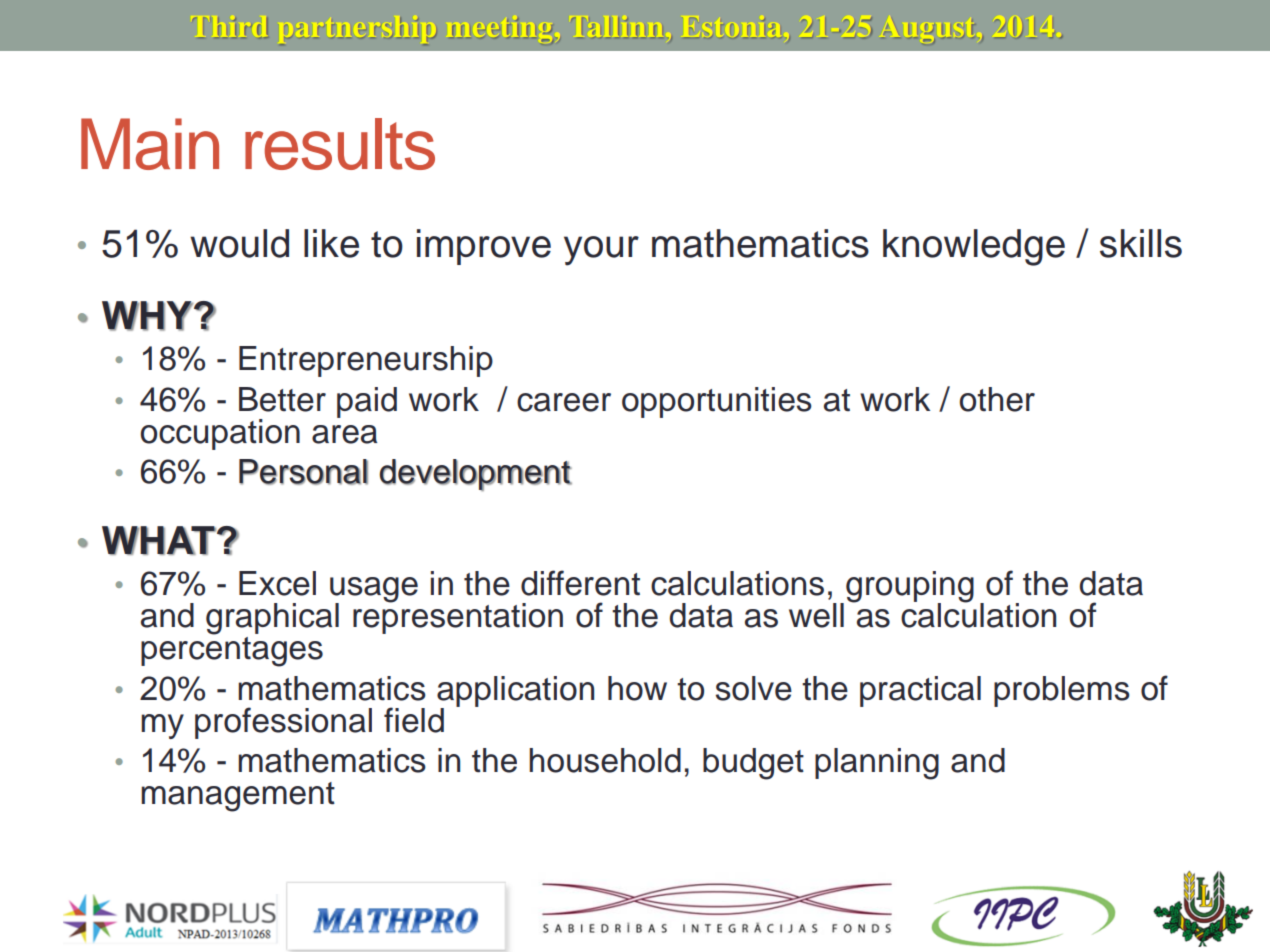 The image size is (1270, 952). What do you see at coordinates (605, 760) in the document?
I see `household` at bounding box center [605, 760].
